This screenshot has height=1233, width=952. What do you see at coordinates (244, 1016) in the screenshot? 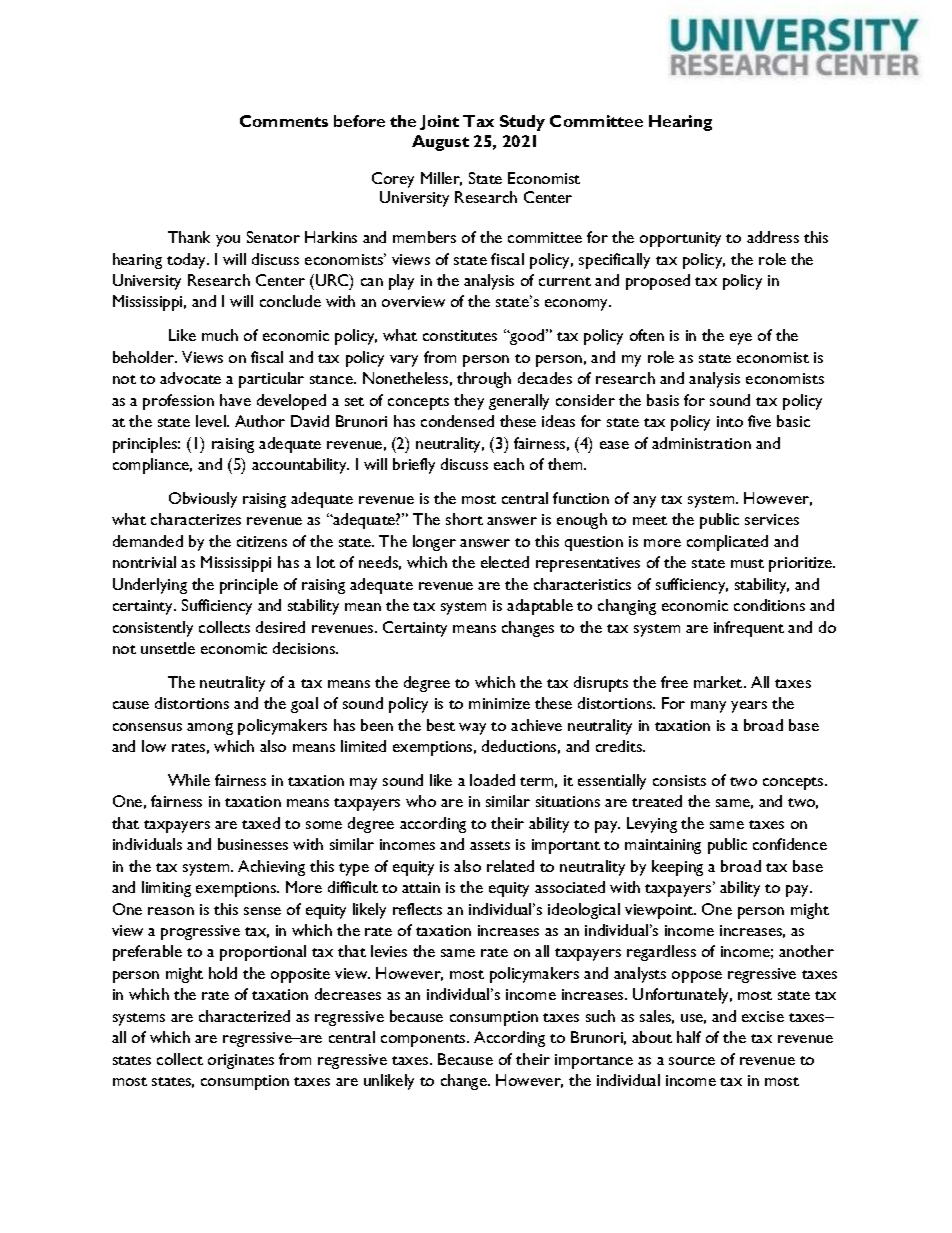
I see `characterized` at bounding box center [244, 1016].
